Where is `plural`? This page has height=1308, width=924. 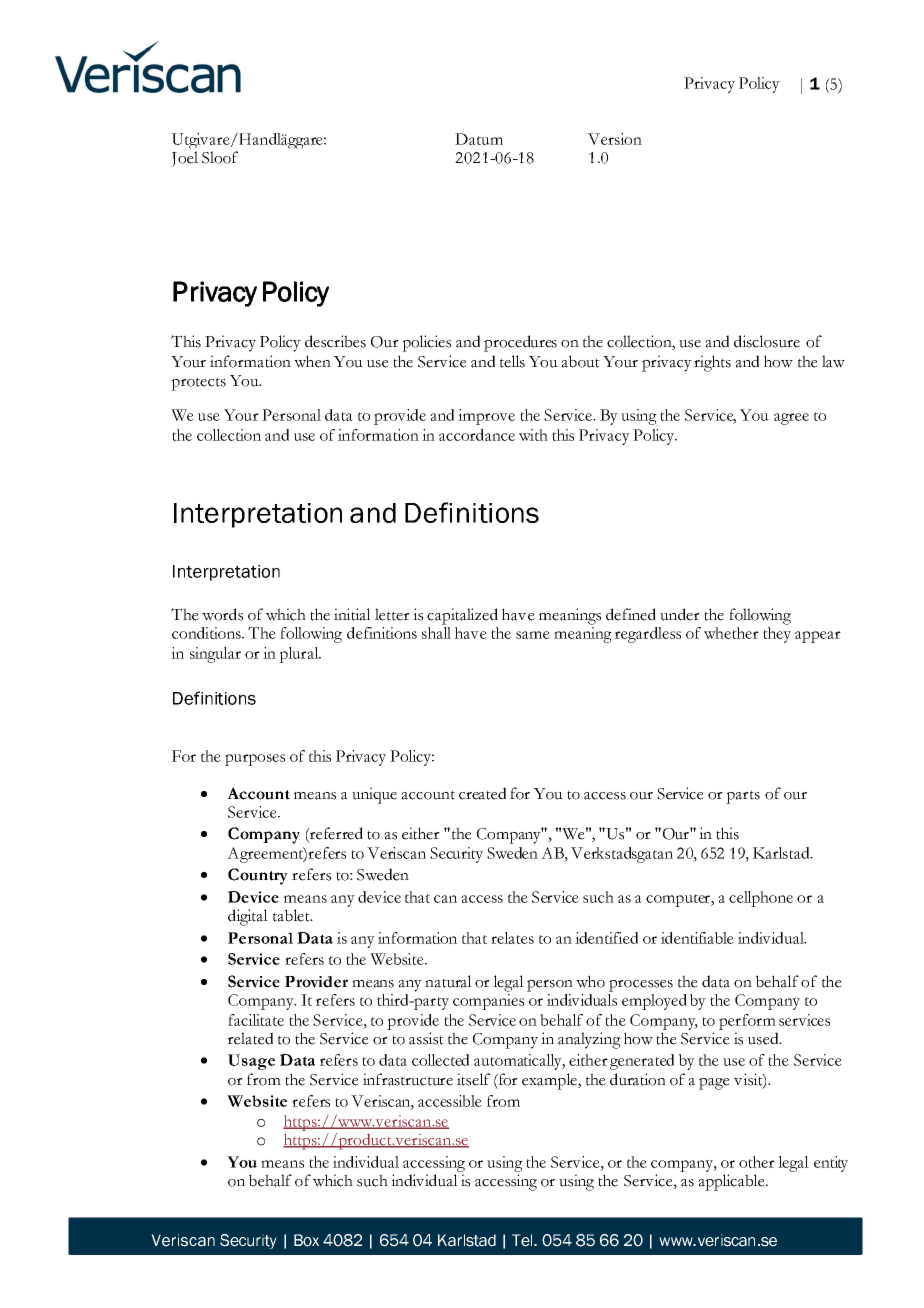 plural is located at coordinates (300, 655).
